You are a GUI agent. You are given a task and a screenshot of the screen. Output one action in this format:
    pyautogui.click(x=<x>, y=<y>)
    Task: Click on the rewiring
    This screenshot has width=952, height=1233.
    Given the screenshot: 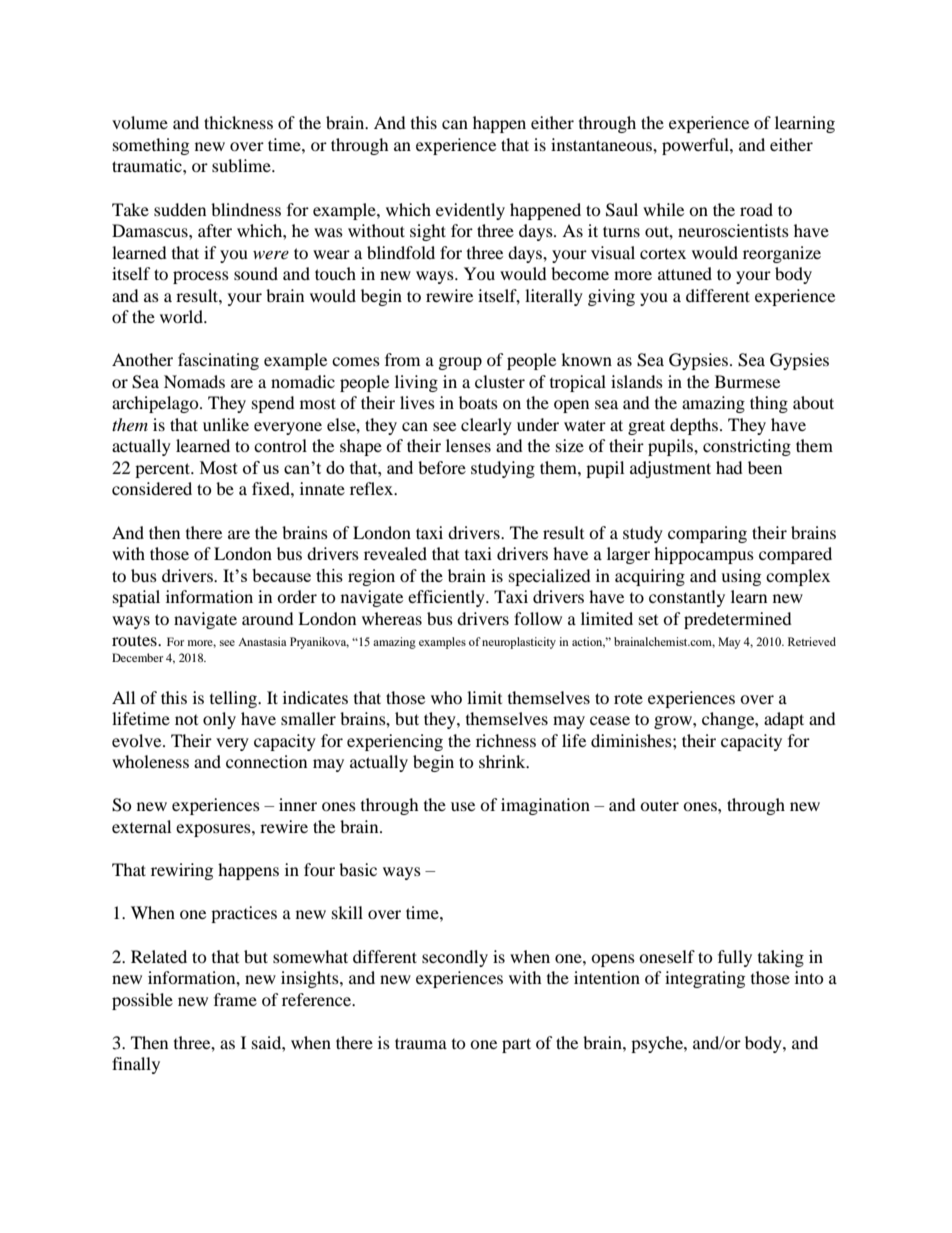 What is the action you would take?
    pyautogui.click(x=182, y=871)
